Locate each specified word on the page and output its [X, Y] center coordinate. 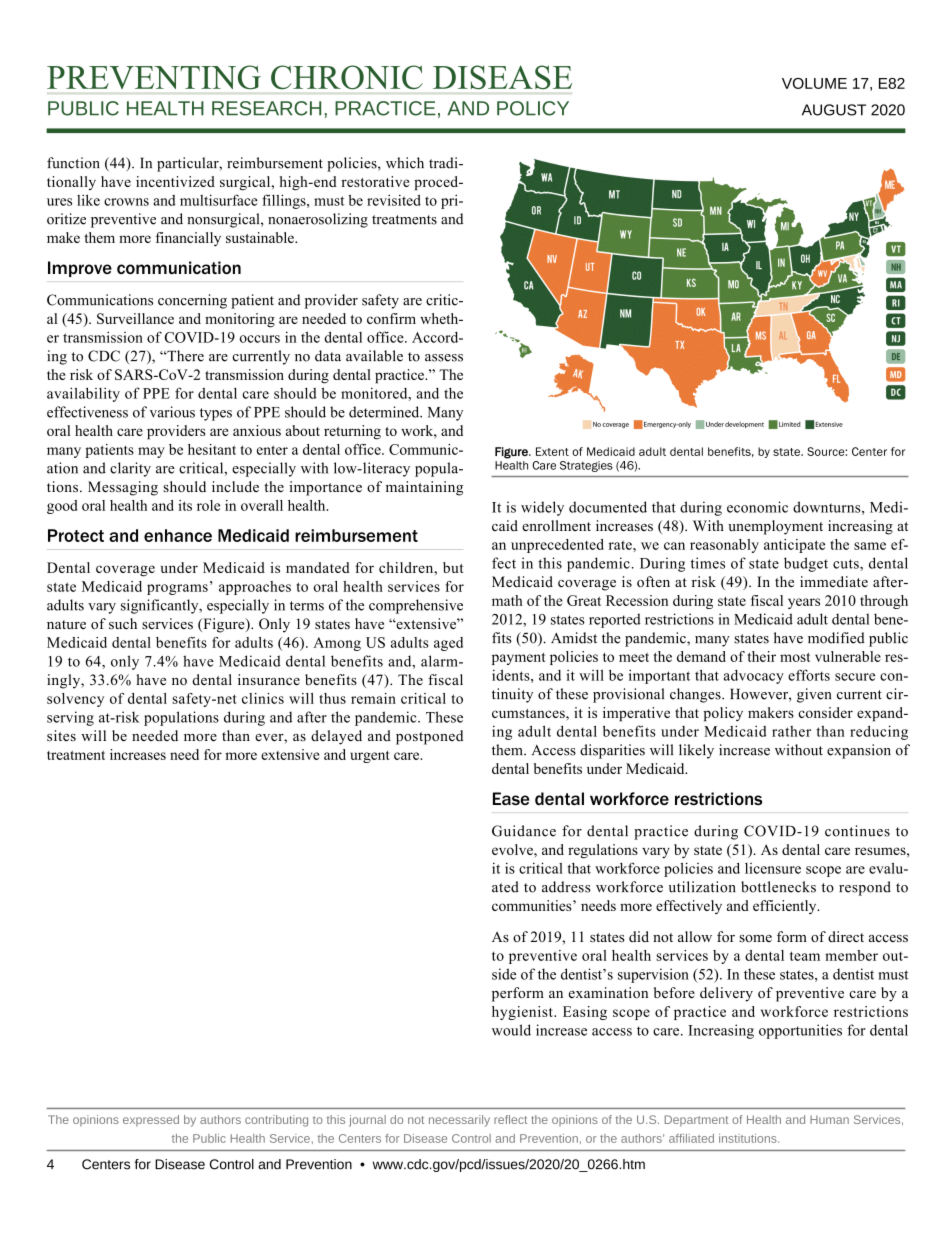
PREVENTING [154, 77]
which [405, 163]
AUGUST [834, 110]
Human [829, 1119]
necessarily [459, 1121]
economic [757, 507]
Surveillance [135, 318]
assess [444, 358]
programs [177, 589]
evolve [513, 849]
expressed [151, 1121]
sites [61, 735]
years [804, 603]
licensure [773, 868]
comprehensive [416, 606]
